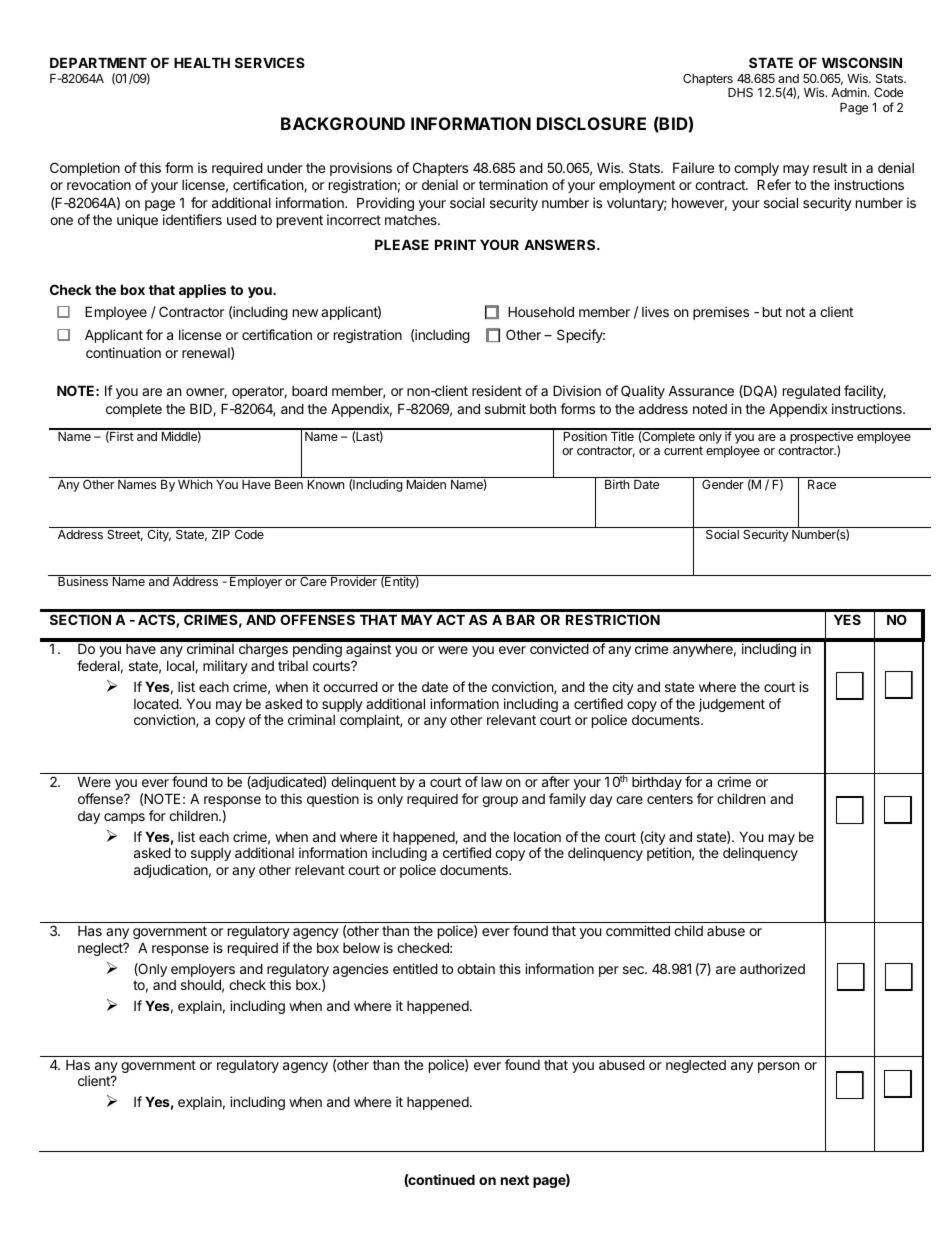 The width and height of the image is (952, 1233). Describe the element at coordinates (811, 392) in the image. I see `regulated` at that location.
